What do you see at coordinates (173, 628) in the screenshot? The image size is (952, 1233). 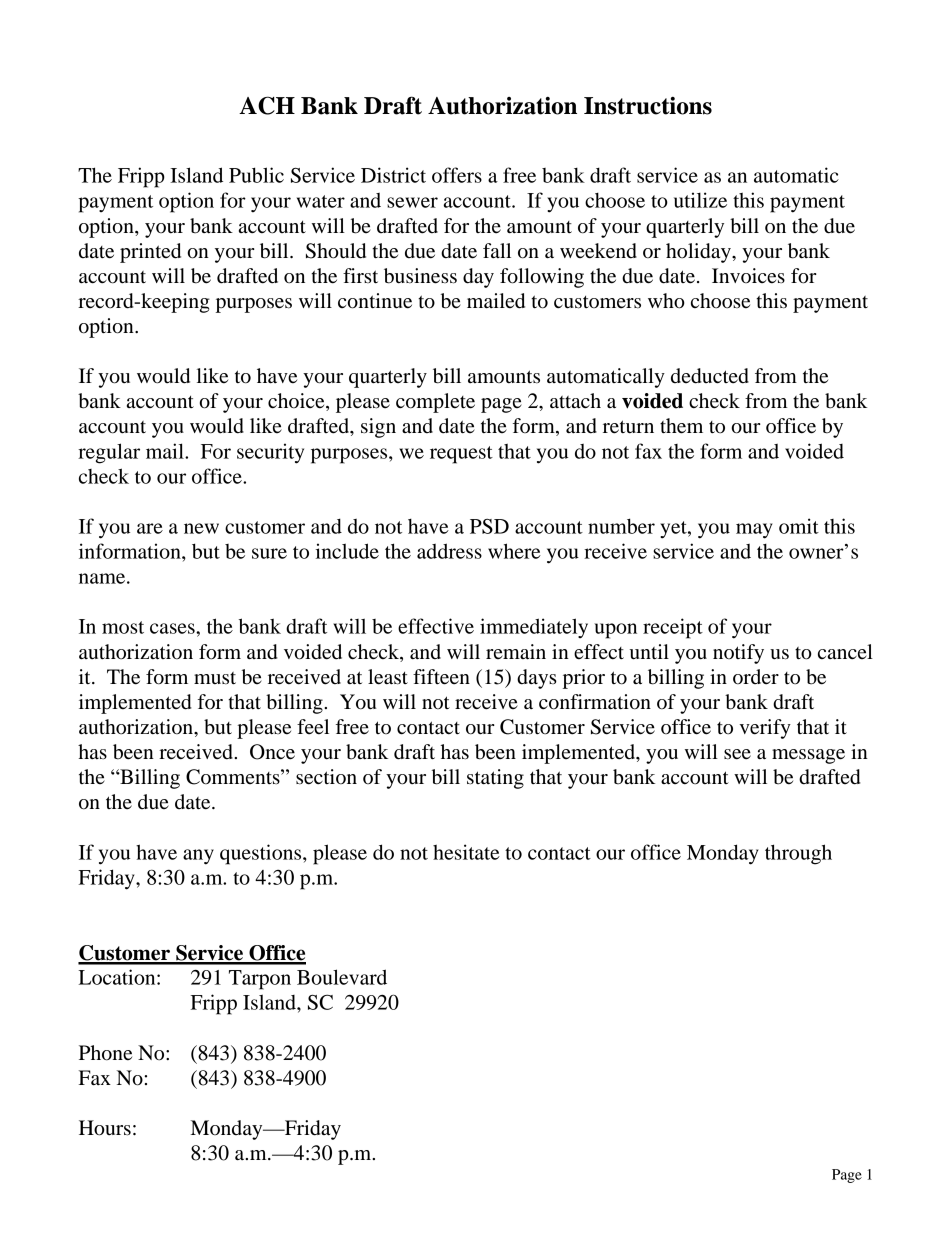 I see `cases` at bounding box center [173, 628].
